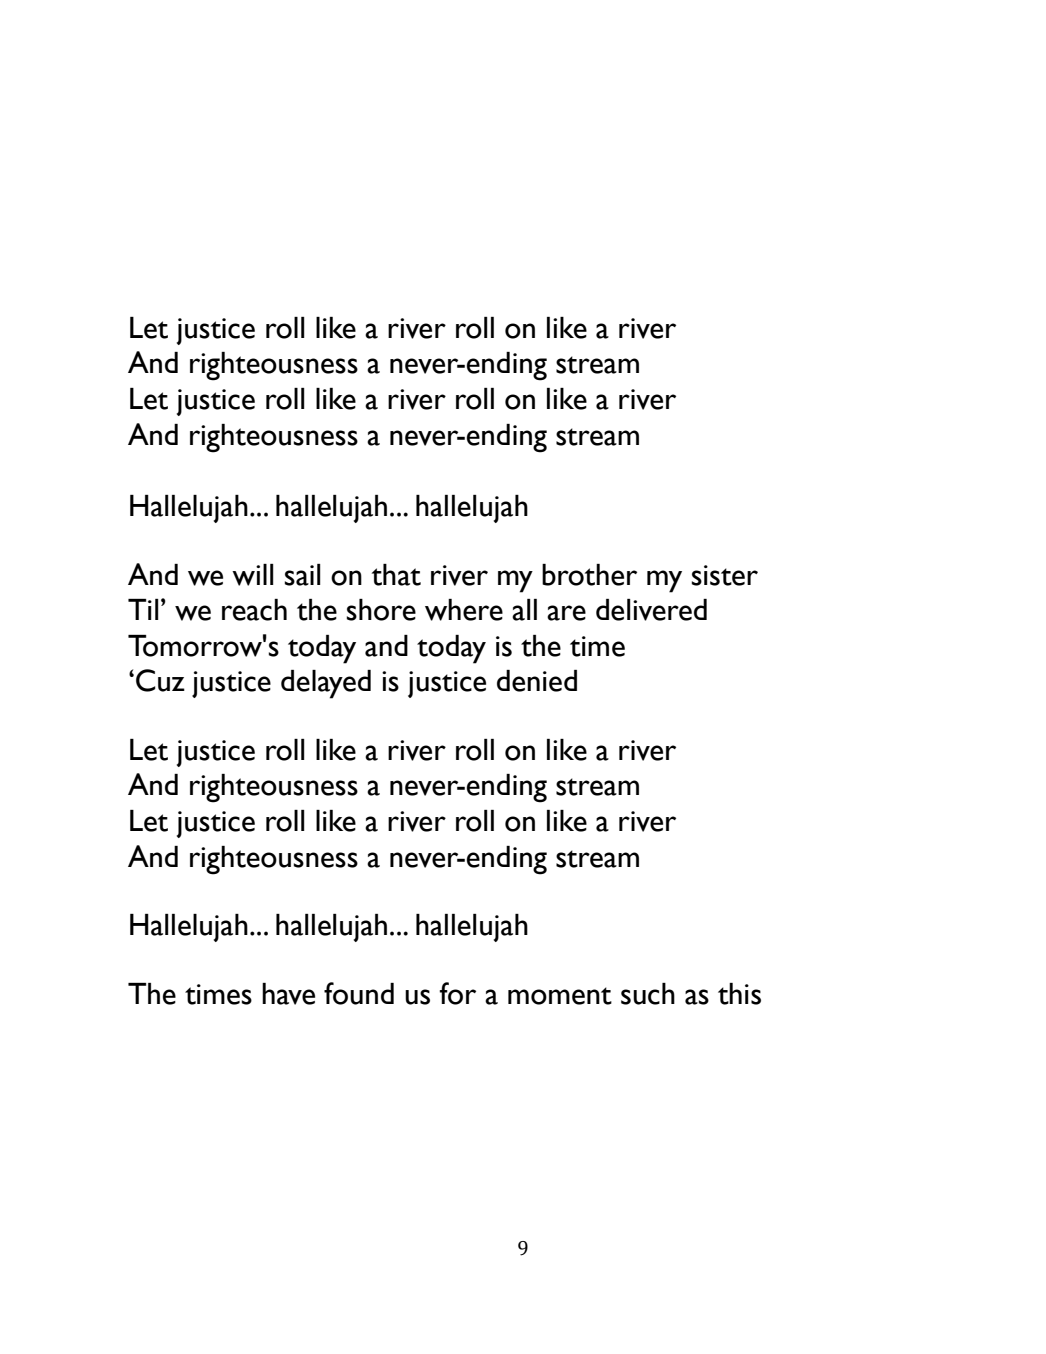  I want to click on this, so click(739, 994).
